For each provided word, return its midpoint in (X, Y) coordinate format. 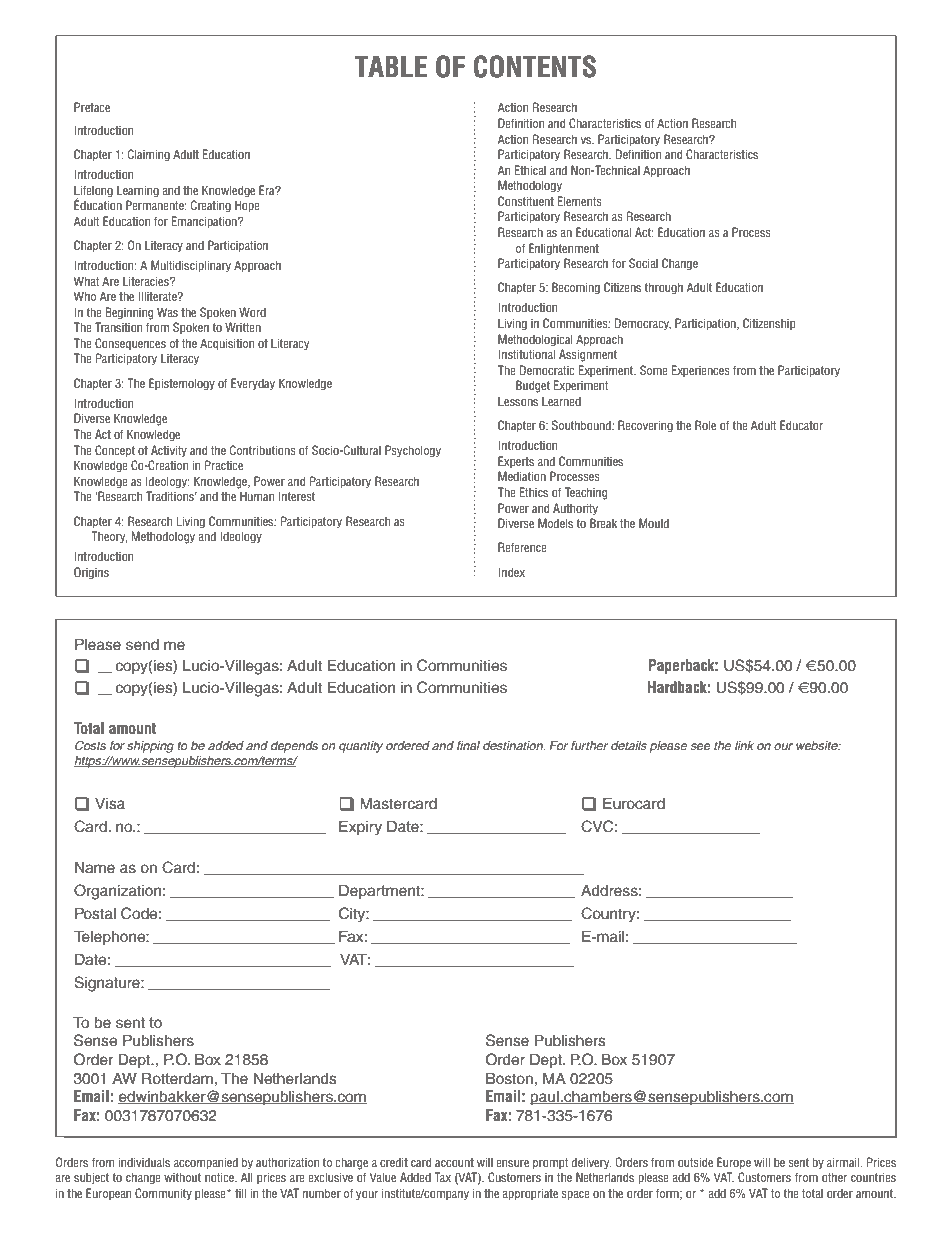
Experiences (701, 371)
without (182, 1177)
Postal (95, 914)
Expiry (360, 828)
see (700, 746)
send (142, 645)
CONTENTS (535, 66)
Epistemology (182, 384)
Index (511, 572)
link (744, 745)
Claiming (149, 155)
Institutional (526, 354)
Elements (580, 201)
